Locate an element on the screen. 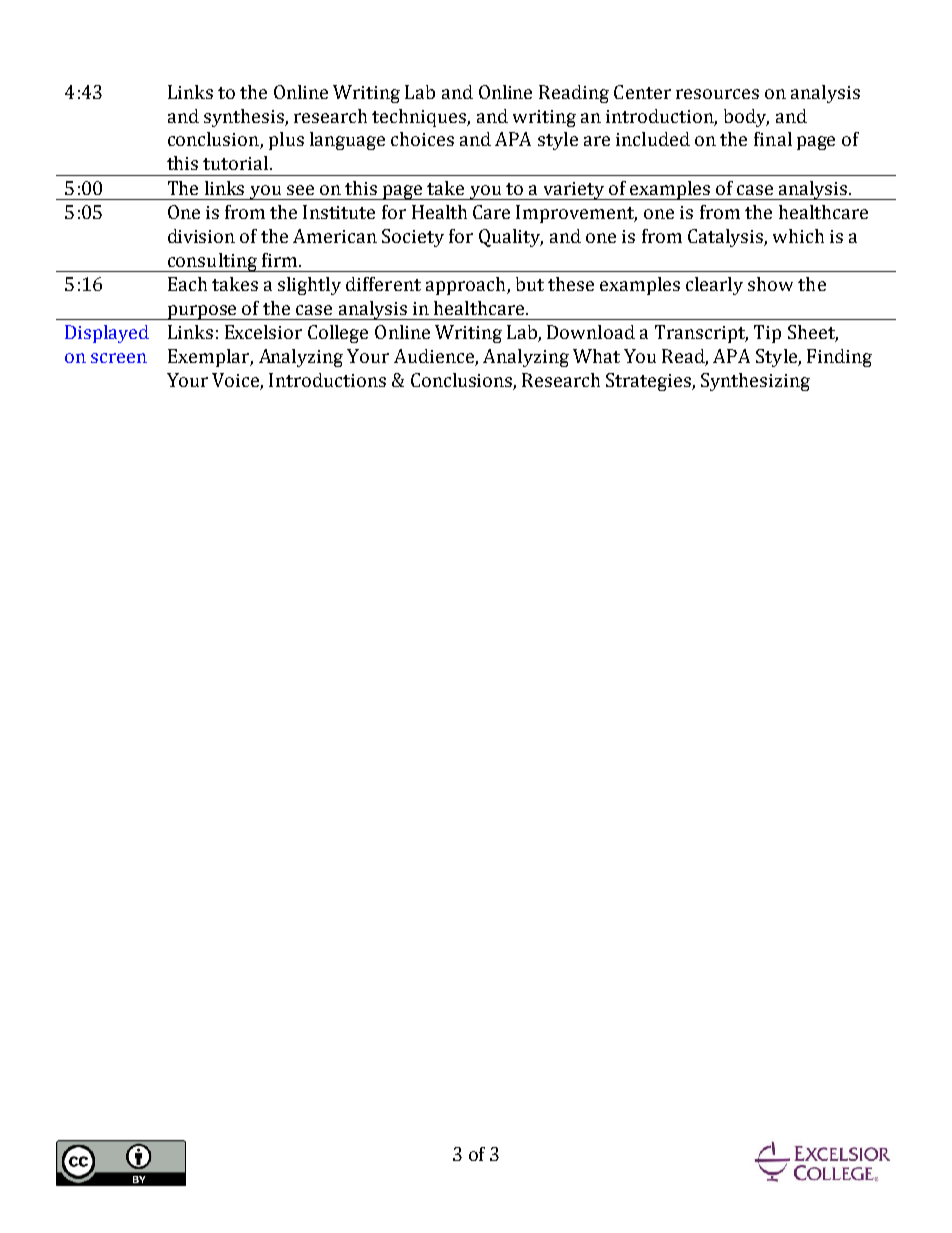 This screenshot has width=952, height=1233. purpose is located at coordinates (202, 312).
